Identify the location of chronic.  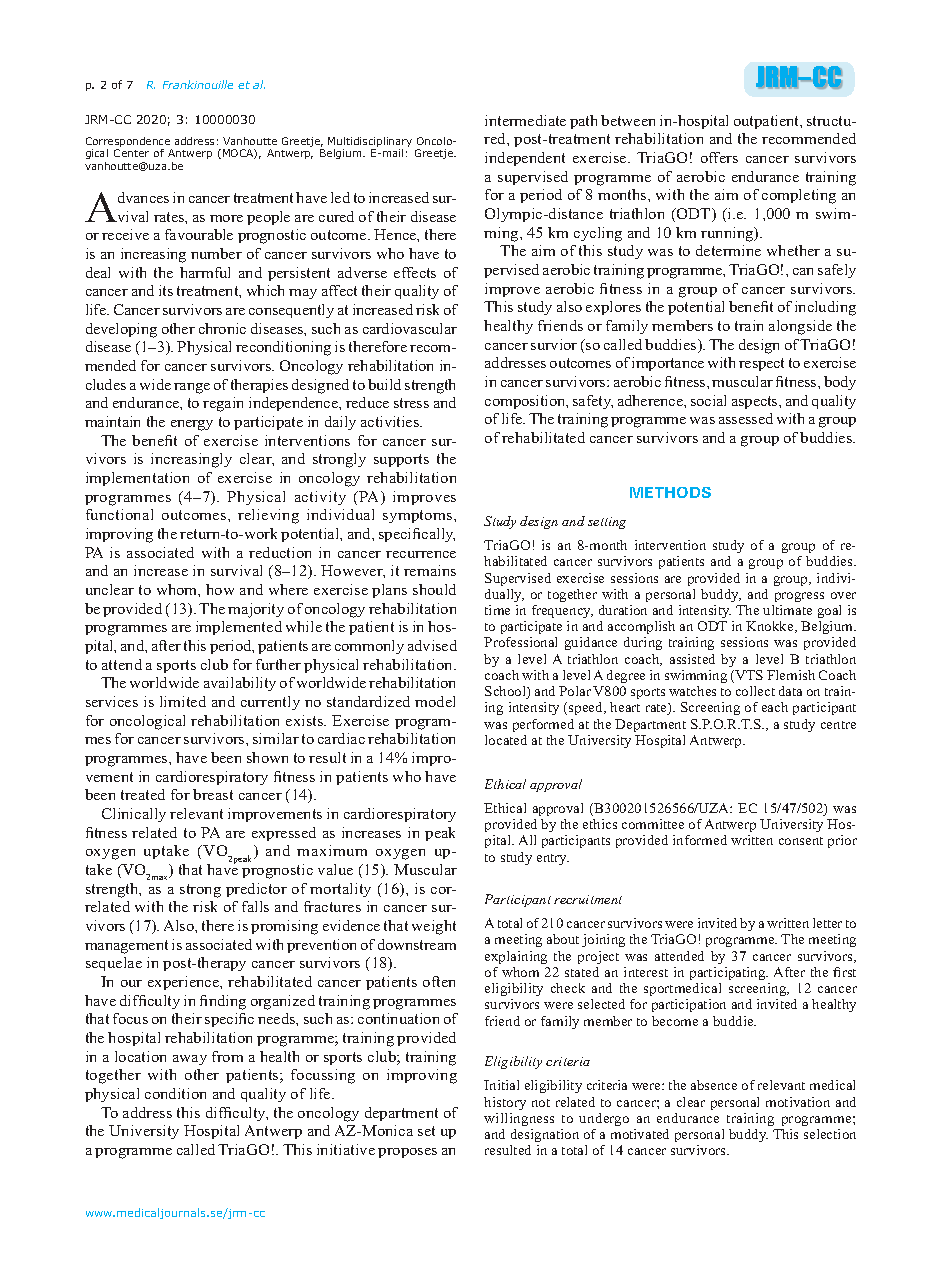
(222, 328).
